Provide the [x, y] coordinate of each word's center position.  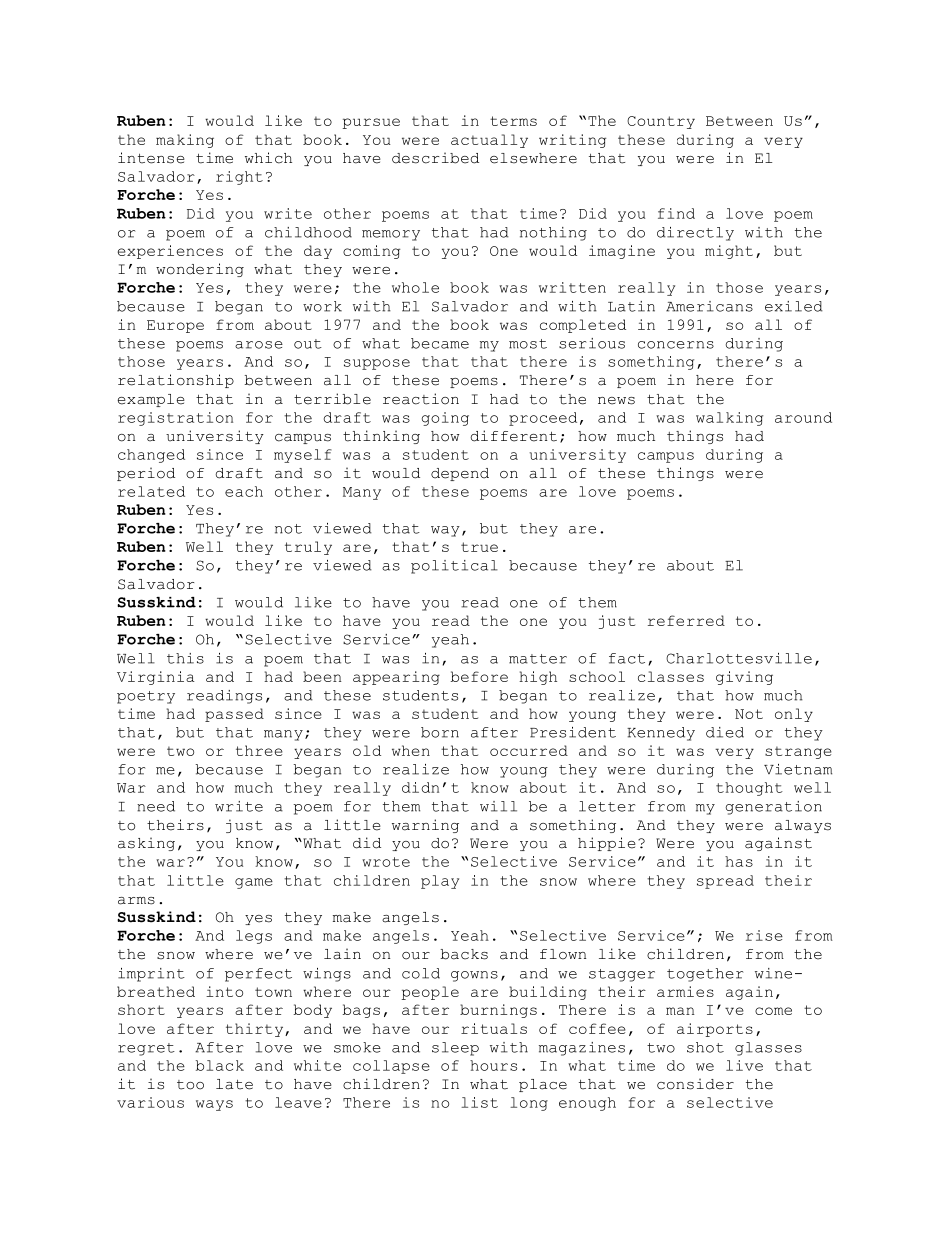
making [185, 141]
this [185, 658]
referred [686, 620]
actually [489, 141]
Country [661, 122]
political [454, 567]
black [220, 1065]
